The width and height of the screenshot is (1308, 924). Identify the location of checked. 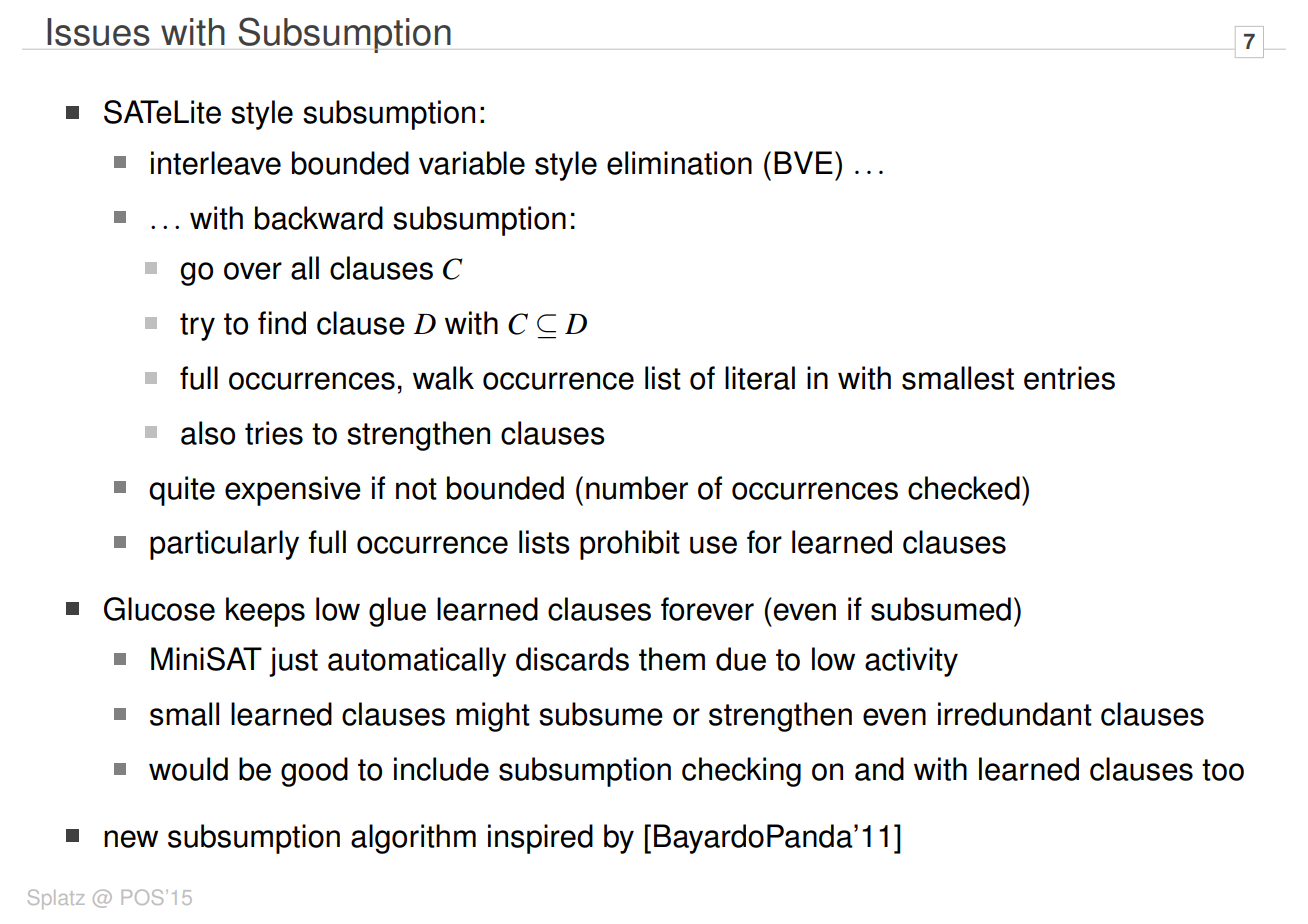
(964, 488).
